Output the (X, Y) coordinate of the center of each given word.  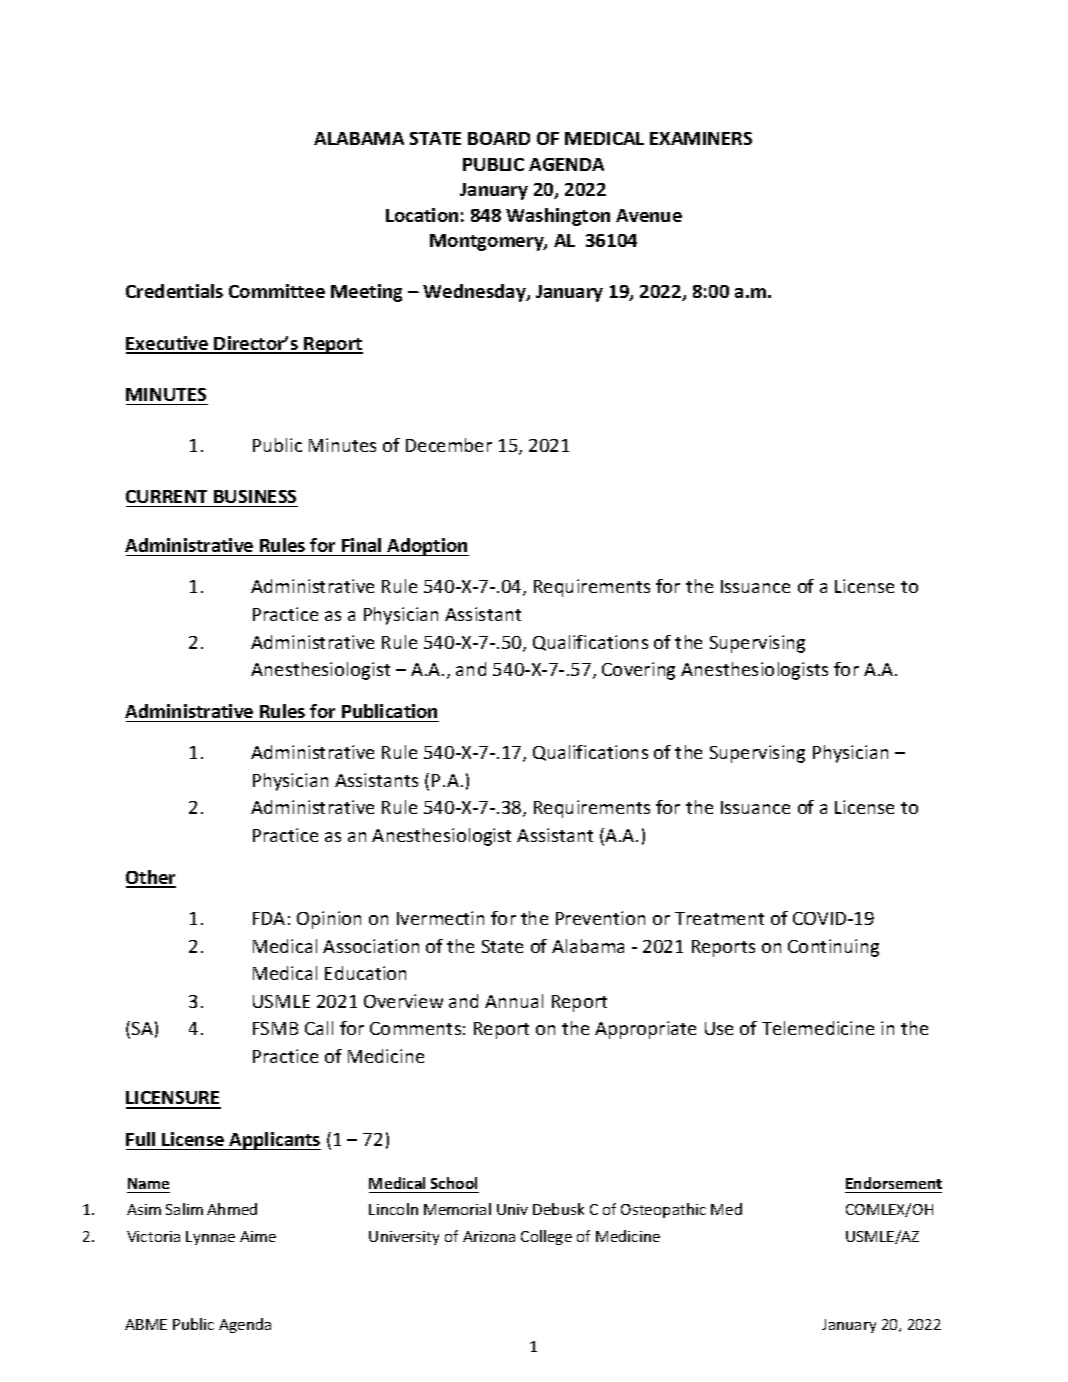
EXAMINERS (701, 138)
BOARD (499, 138)
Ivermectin (440, 918)
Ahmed (232, 1209)
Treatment (719, 918)
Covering (638, 671)
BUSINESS (255, 496)
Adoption (427, 547)
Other (151, 878)
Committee (277, 291)
